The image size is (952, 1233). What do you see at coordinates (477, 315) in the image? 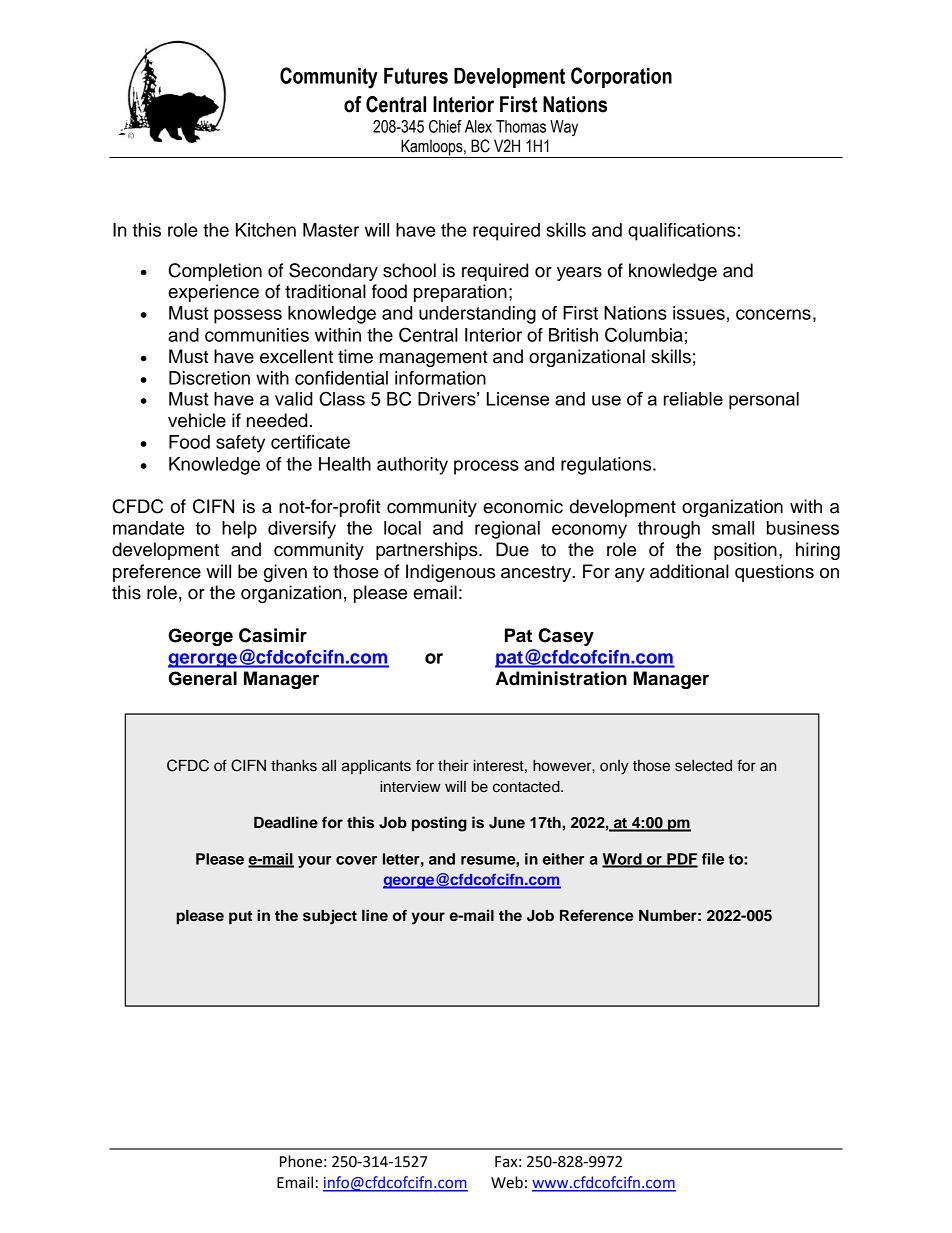
I see `understanding` at bounding box center [477, 315].
